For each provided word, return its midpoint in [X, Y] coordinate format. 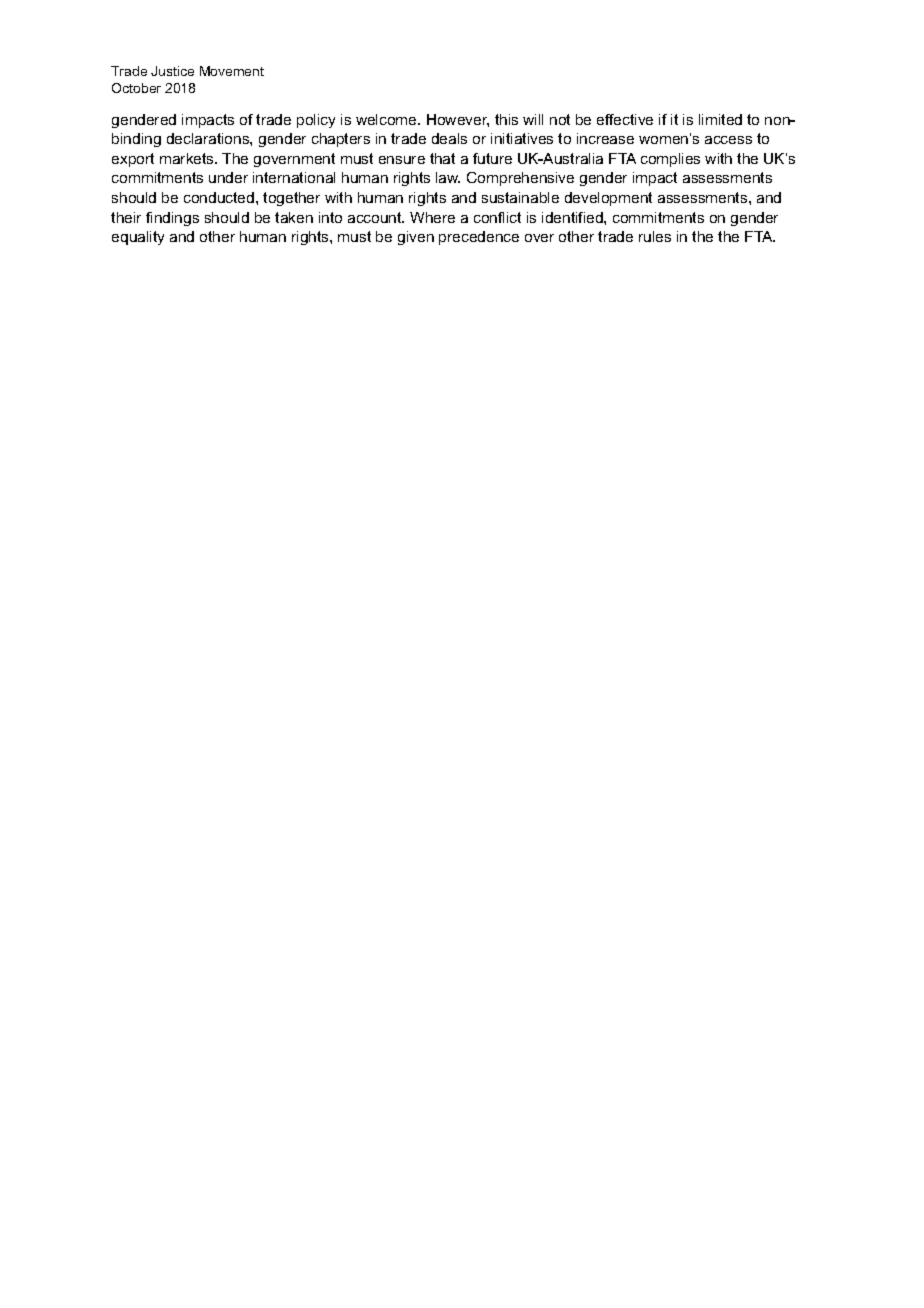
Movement [232, 71]
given [416, 238]
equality [138, 238]
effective [625, 119]
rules [655, 236]
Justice [172, 71]
